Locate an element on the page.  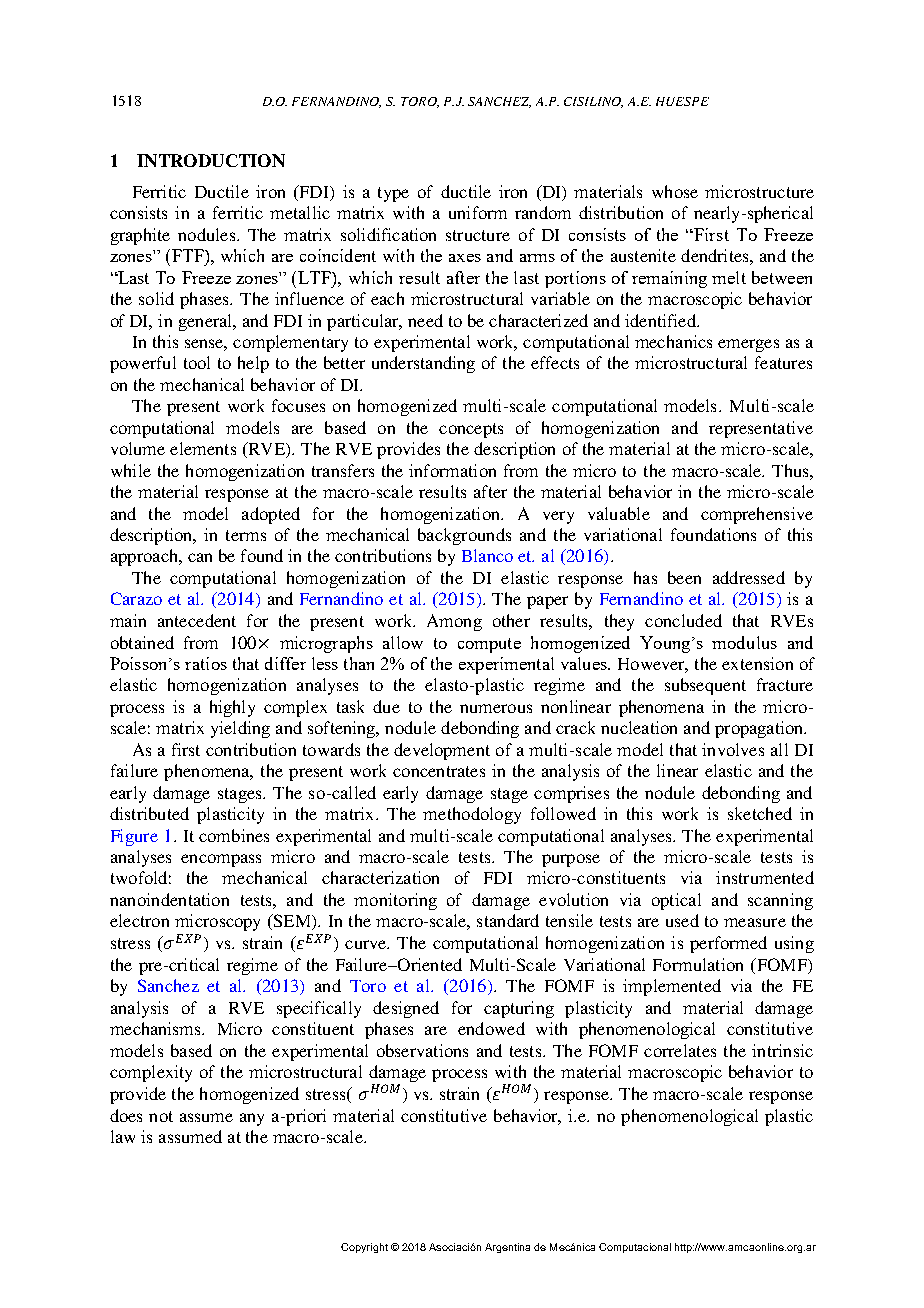
backgrounds is located at coordinates (464, 536).
